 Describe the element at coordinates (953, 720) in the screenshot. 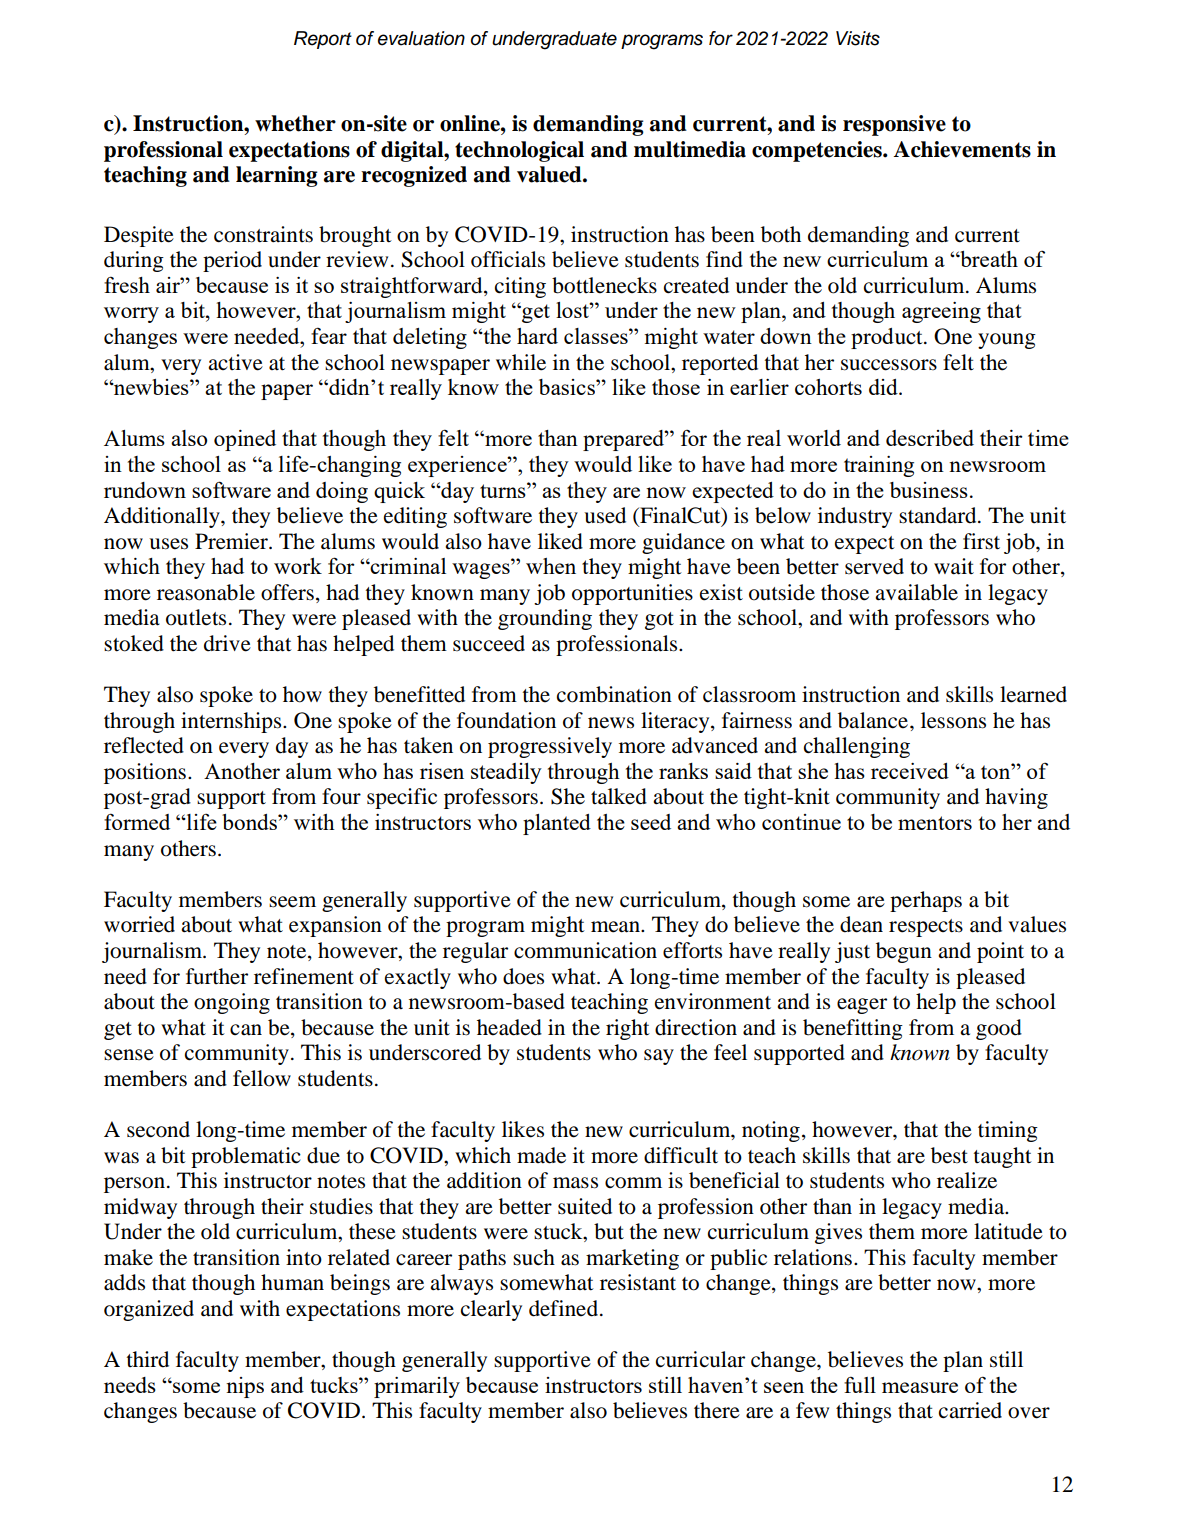

I see `lessons` at that location.
